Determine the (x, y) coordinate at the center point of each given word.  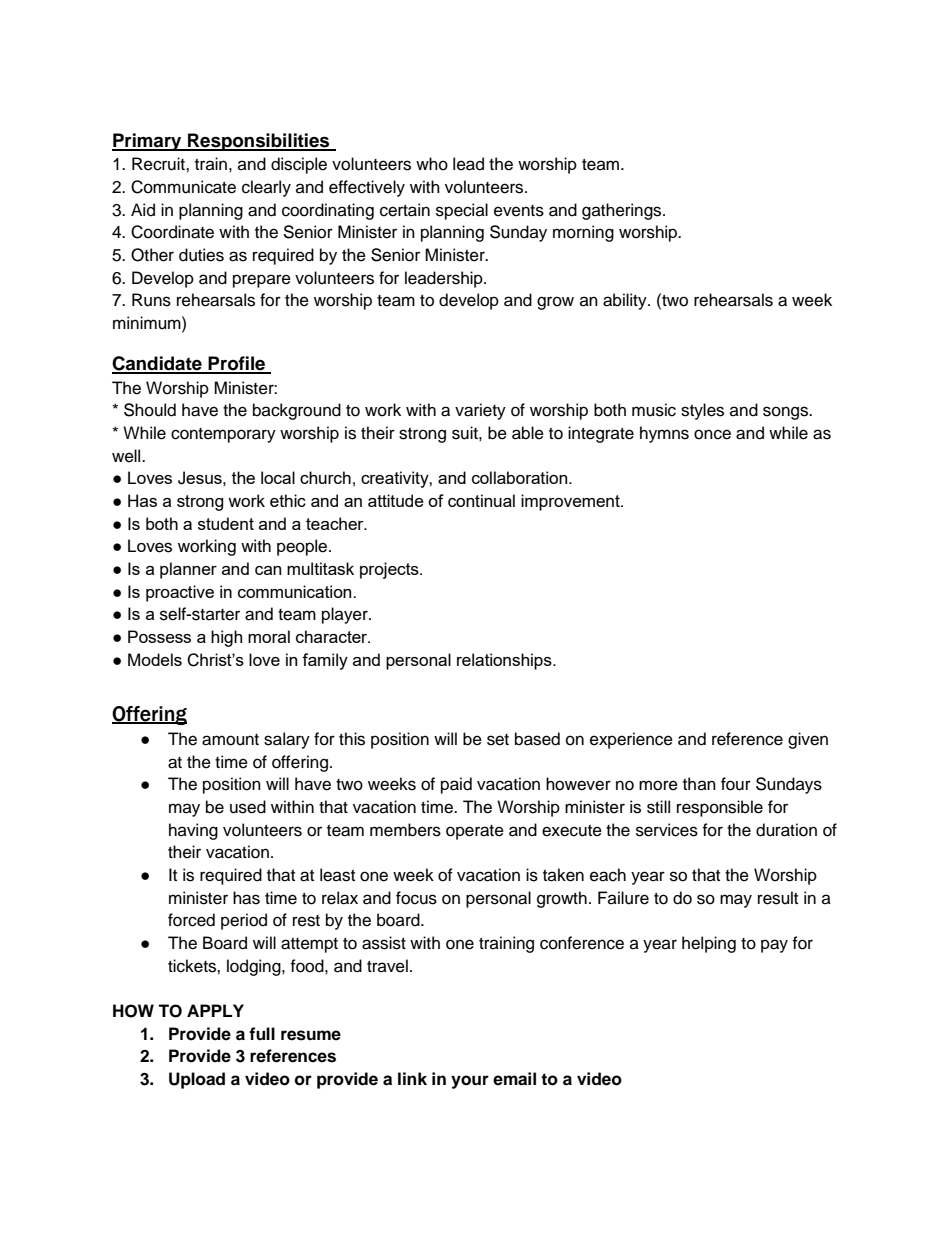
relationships (505, 661)
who (432, 164)
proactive (180, 593)
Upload (197, 1080)
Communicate (183, 187)
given (808, 740)
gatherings (623, 211)
